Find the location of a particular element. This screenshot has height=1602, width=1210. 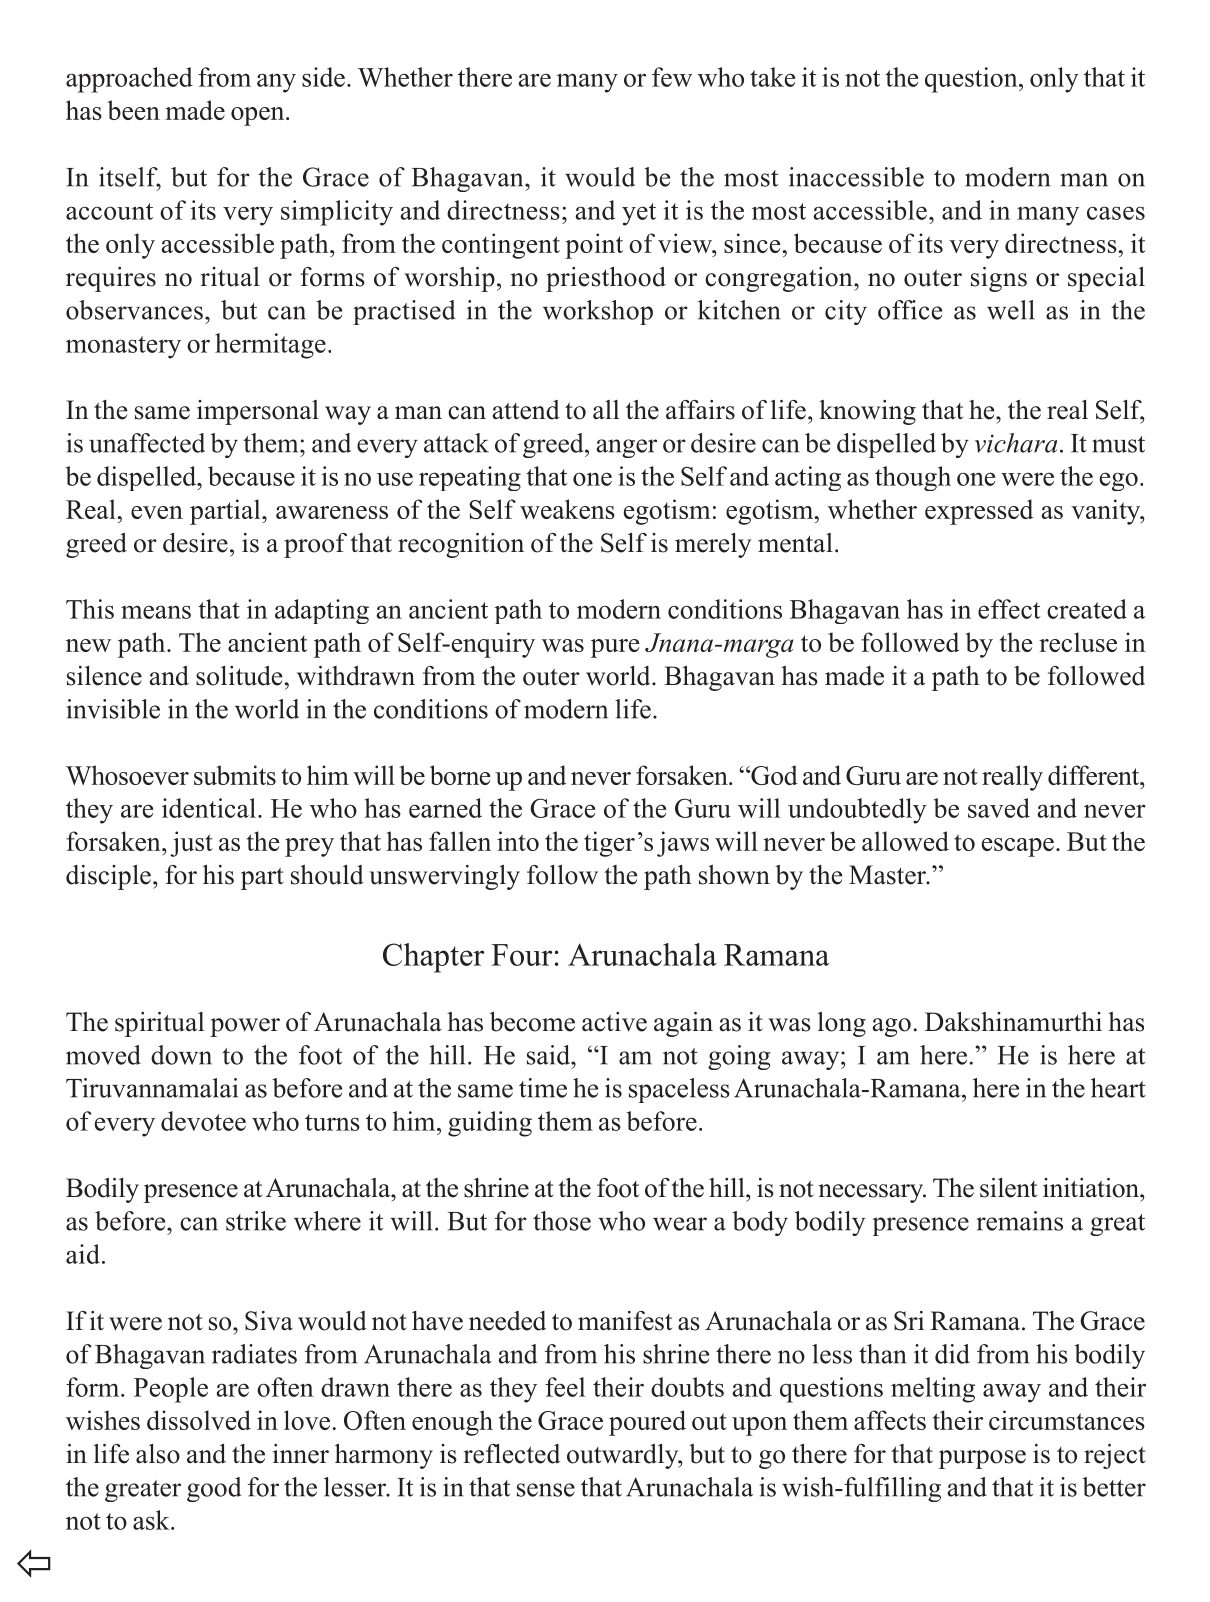

time is located at coordinates (543, 1088).
